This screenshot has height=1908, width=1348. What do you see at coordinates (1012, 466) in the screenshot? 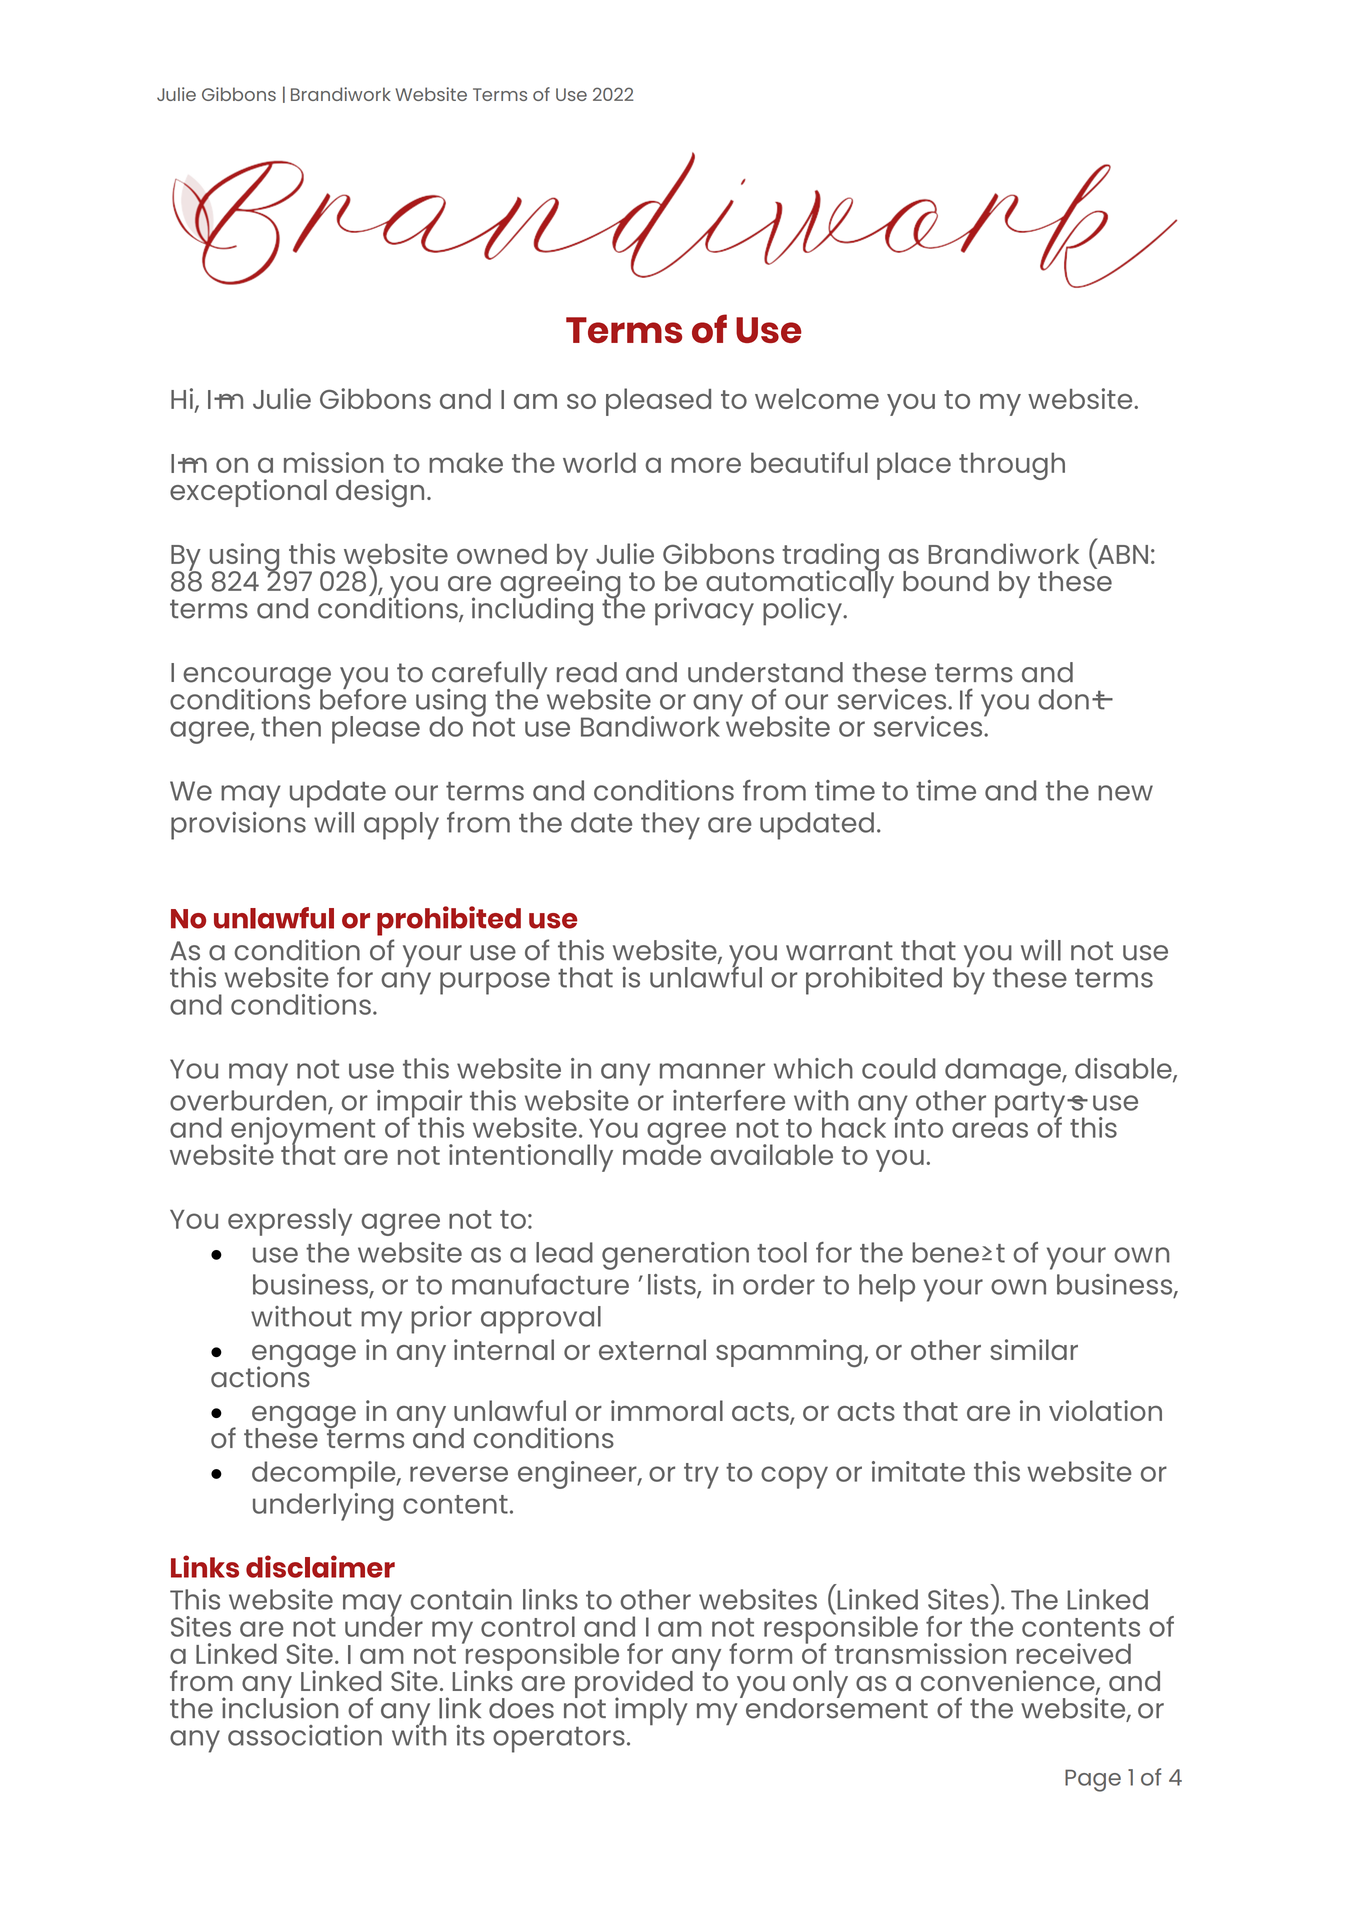
I see `through` at bounding box center [1012, 466].
